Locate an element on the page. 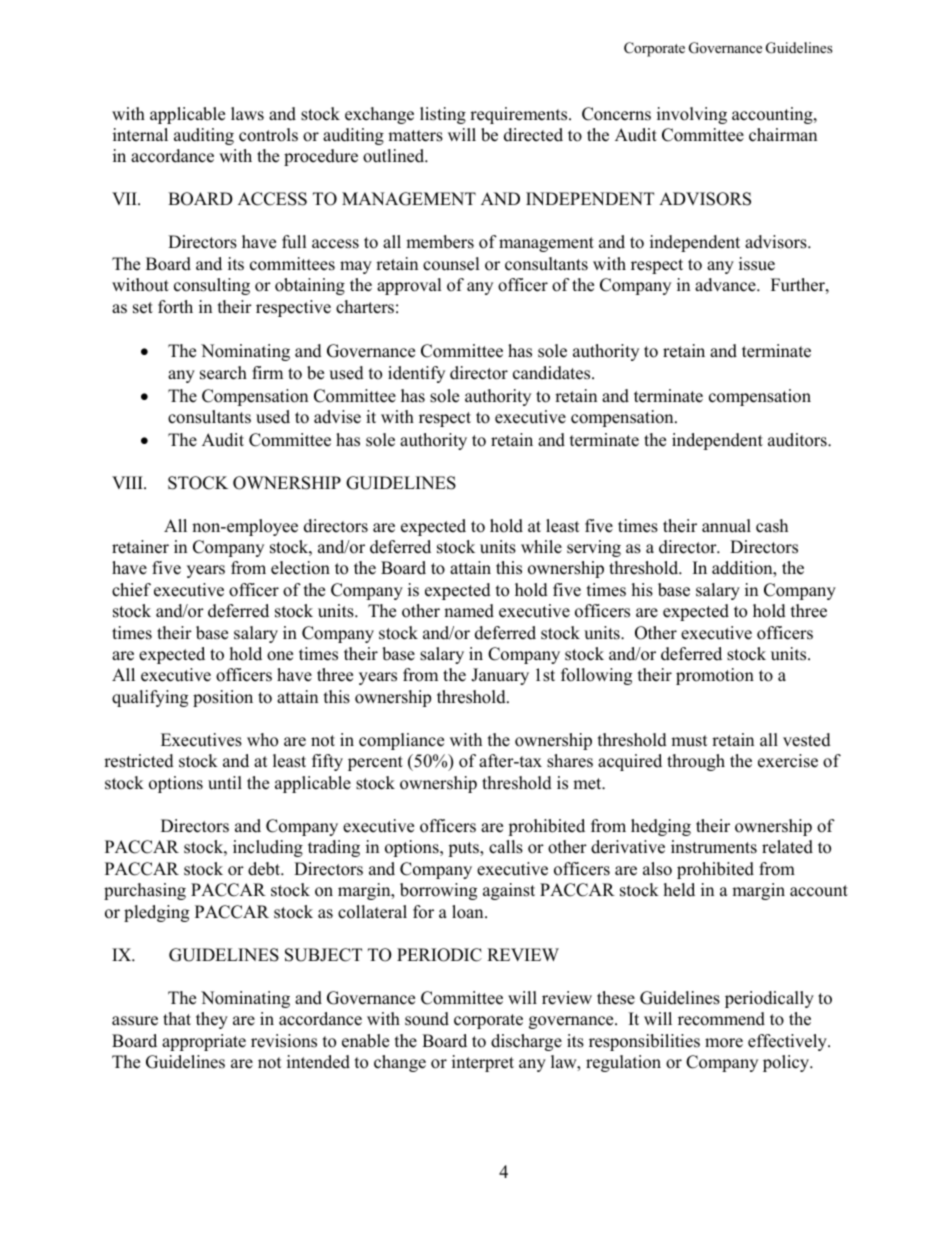 This document has height=1233, width=952. more is located at coordinates (724, 1043).
